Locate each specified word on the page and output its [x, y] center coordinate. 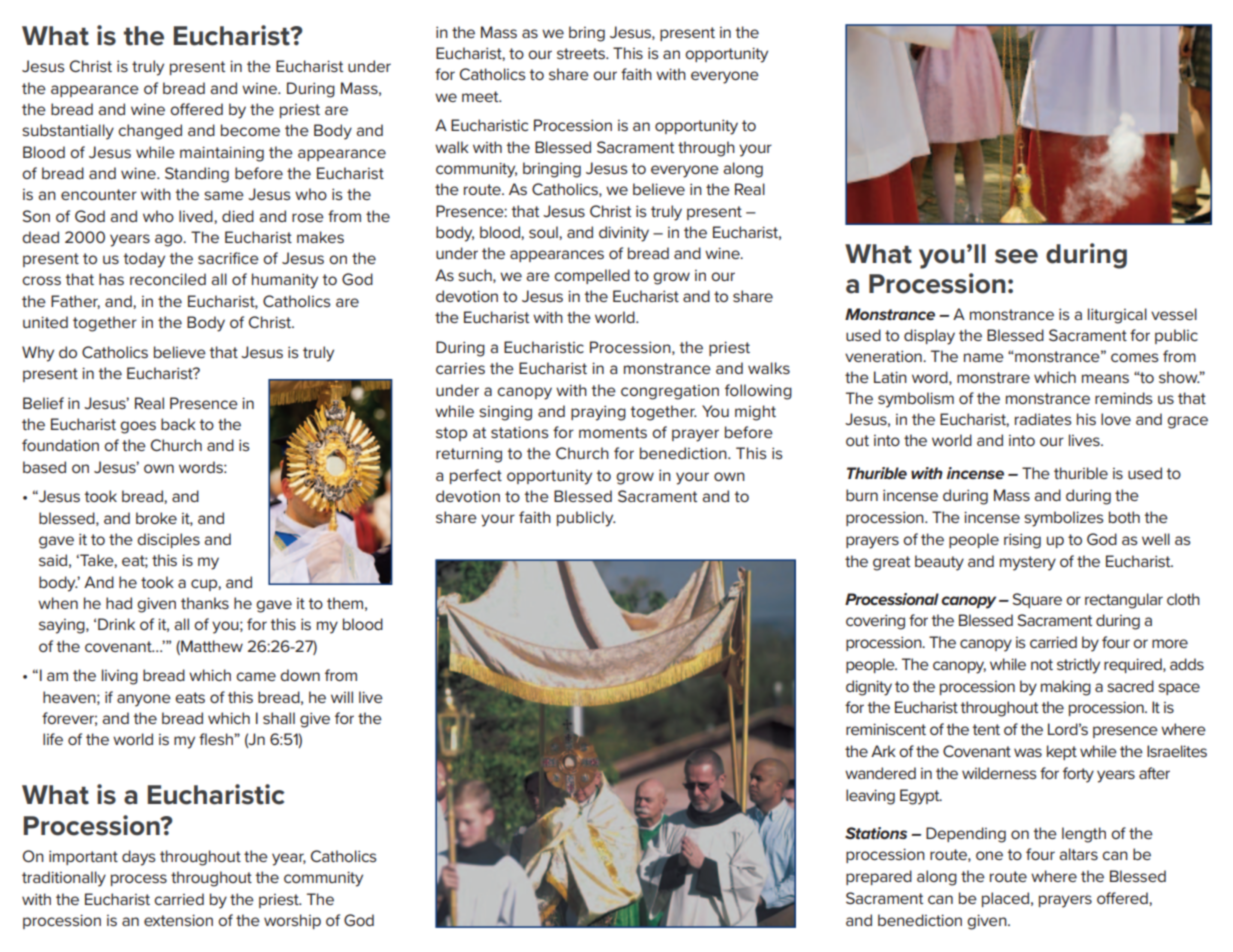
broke [156, 518]
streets [582, 53]
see [1016, 256]
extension [178, 920]
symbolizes [1064, 519]
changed [150, 132]
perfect [476, 476]
